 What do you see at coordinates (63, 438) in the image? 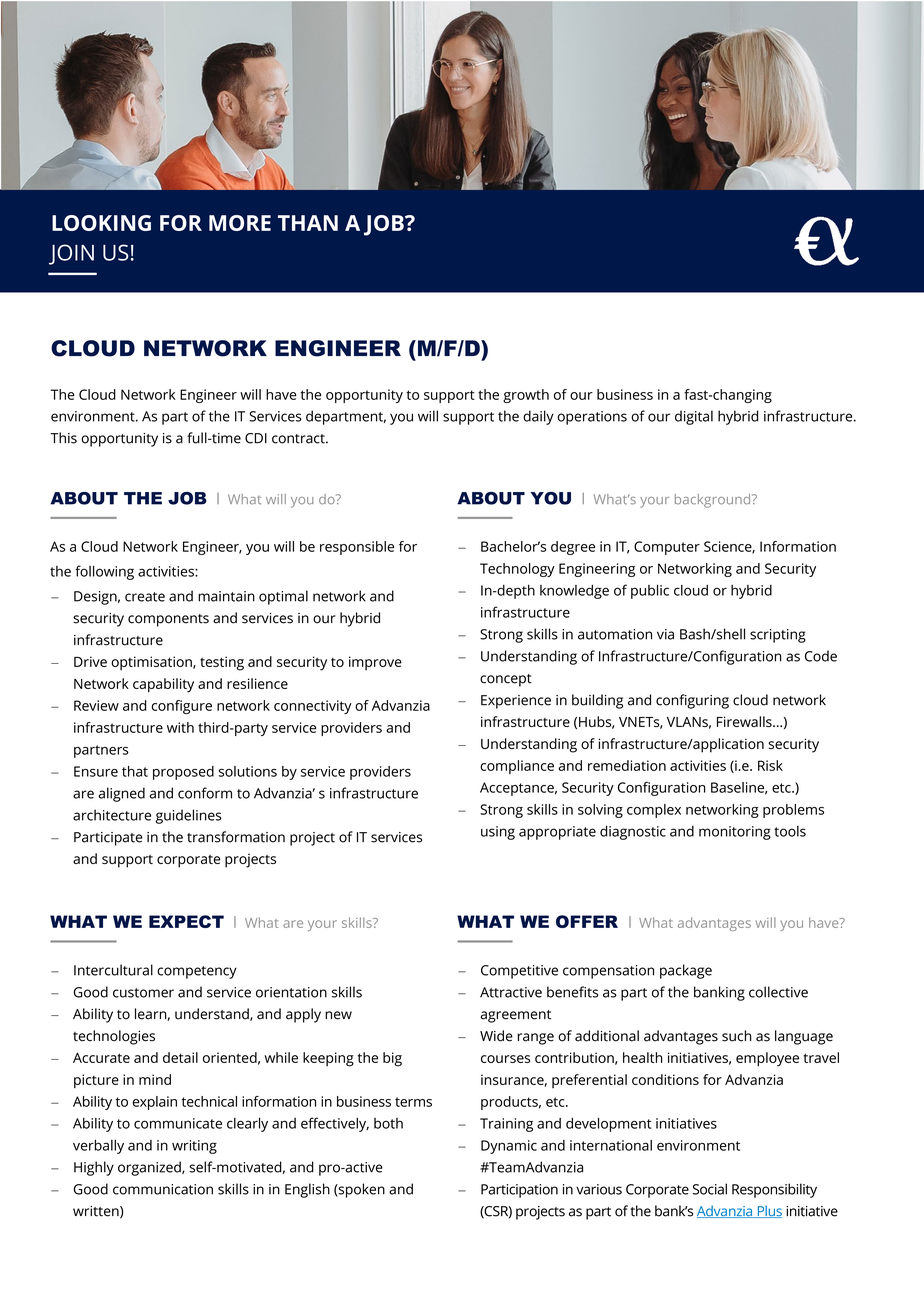
I see `This` at bounding box center [63, 438].
